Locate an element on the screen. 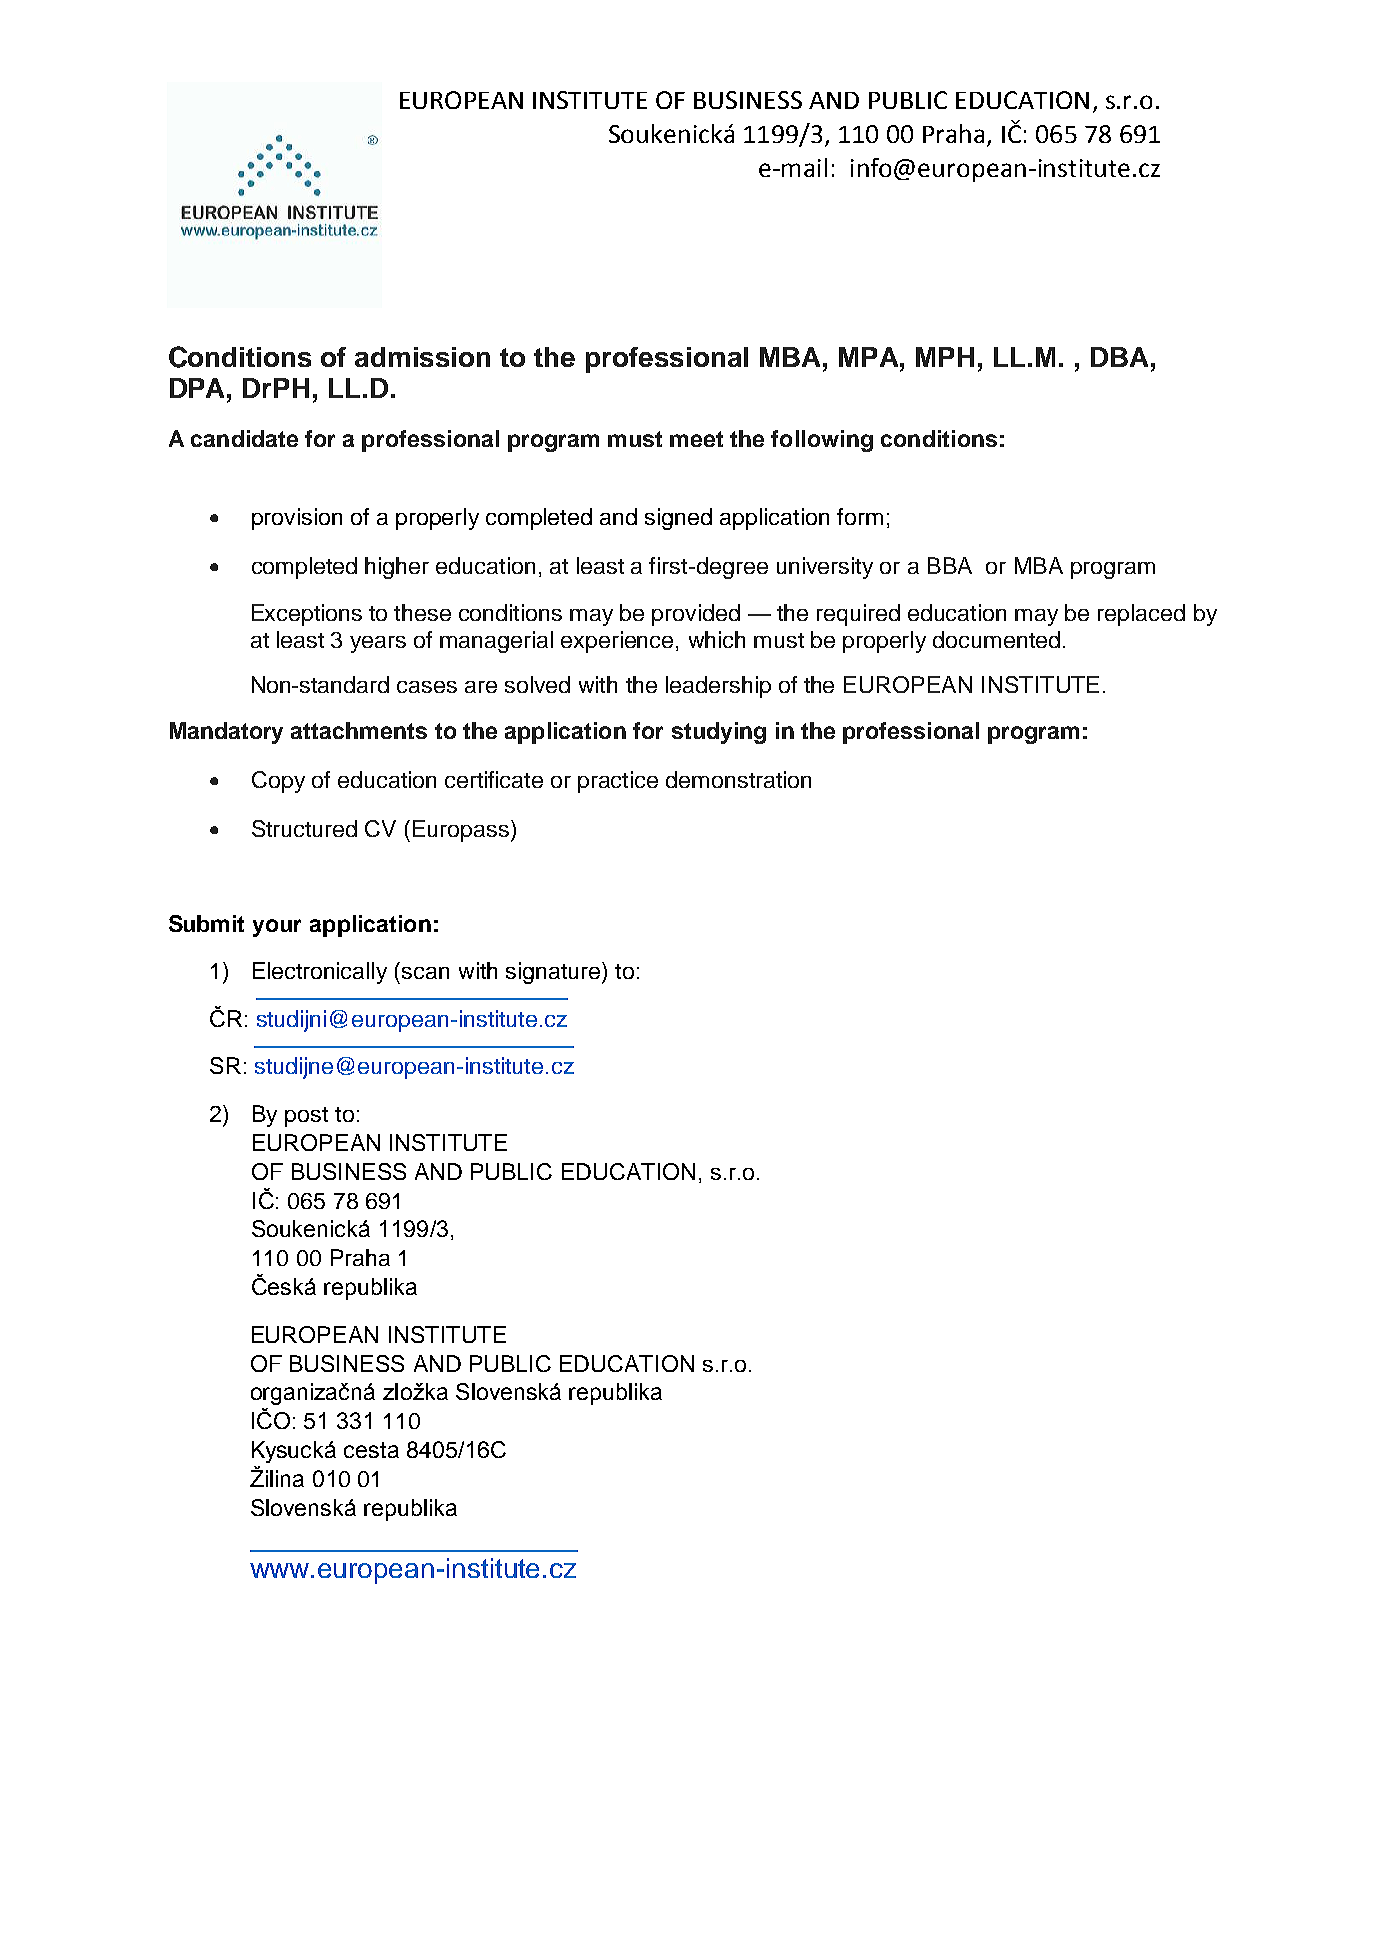 The image size is (1385, 1959). admission is located at coordinates (422, 357).
